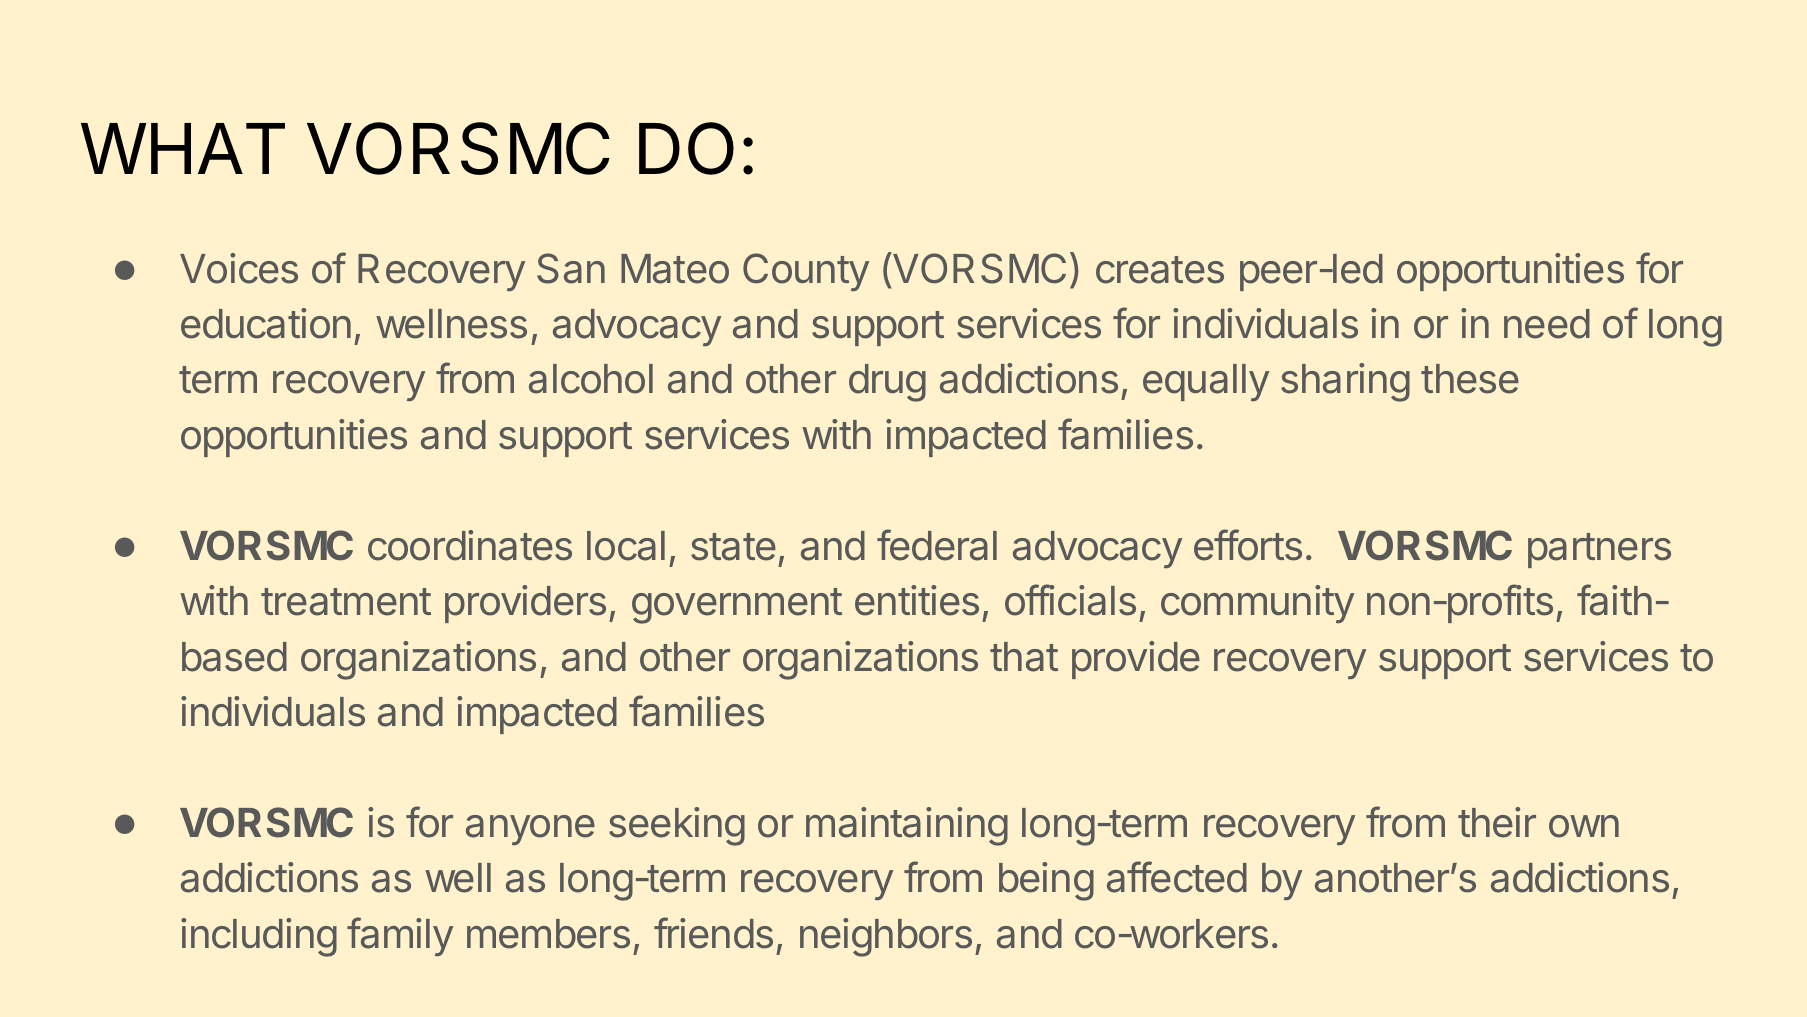 The width and height of the screenshot is (1807, 1017). What do you see at coordinates (1160, 270) in the screenshot?
I see `creates` at bounding box center [1160, 270].
